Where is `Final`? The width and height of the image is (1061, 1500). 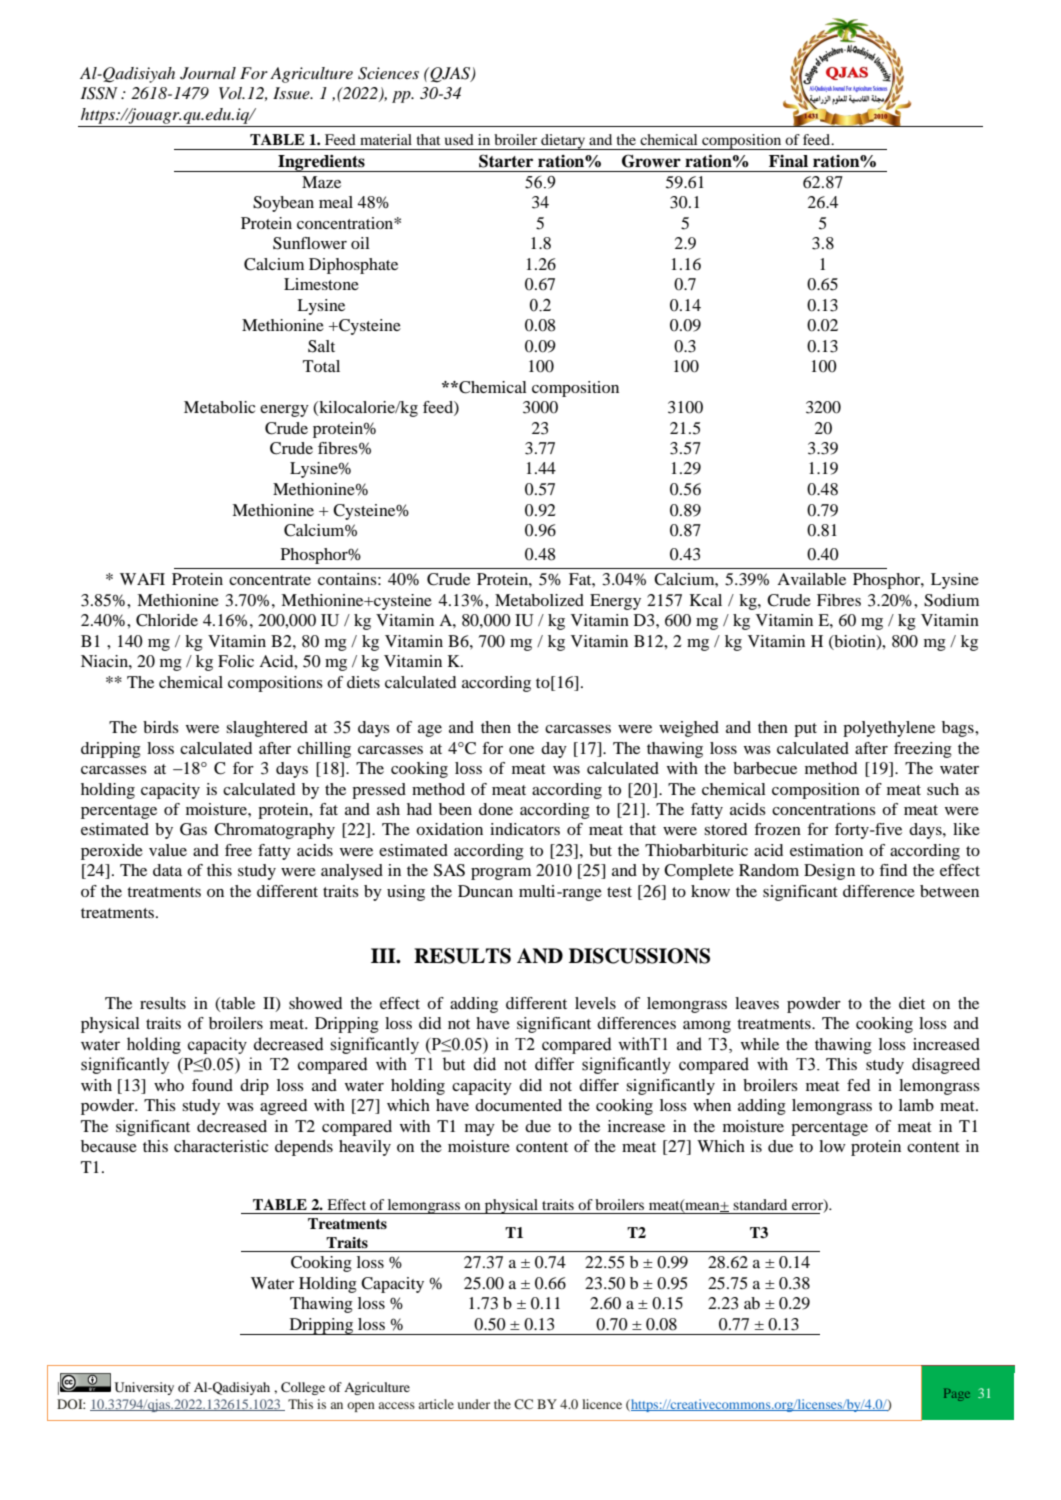 Final is located at coordinates (788, 161).
